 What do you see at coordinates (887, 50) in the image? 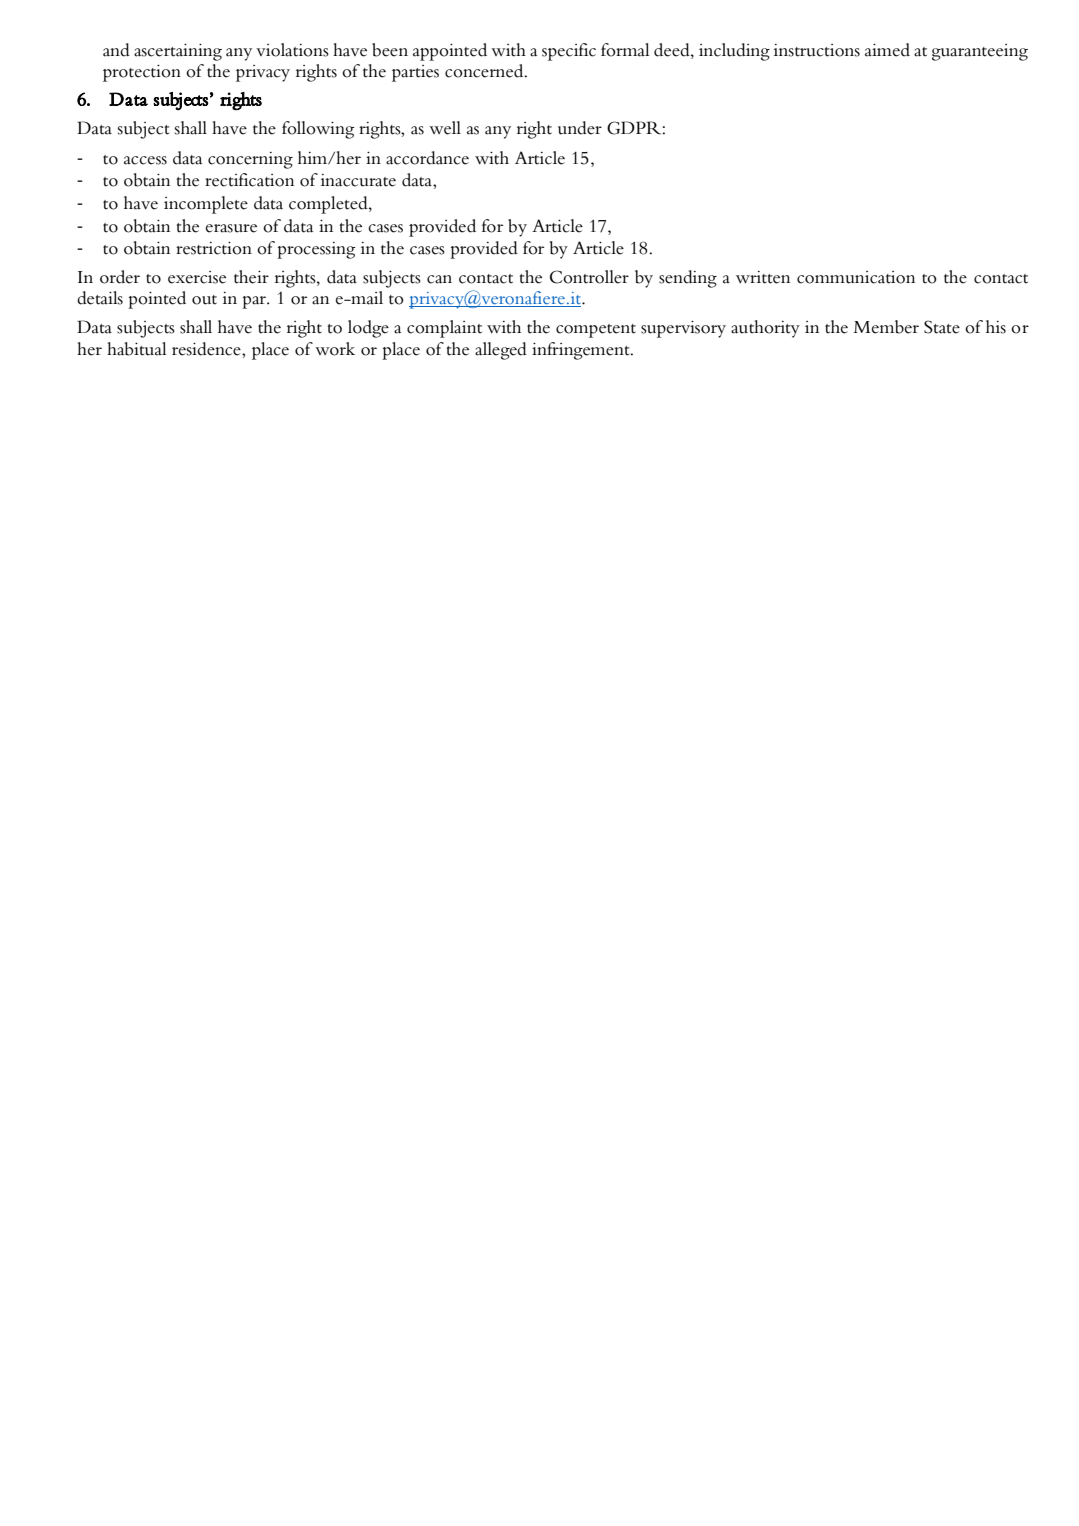
I see `aimed` at bounding box center [887, 50].
